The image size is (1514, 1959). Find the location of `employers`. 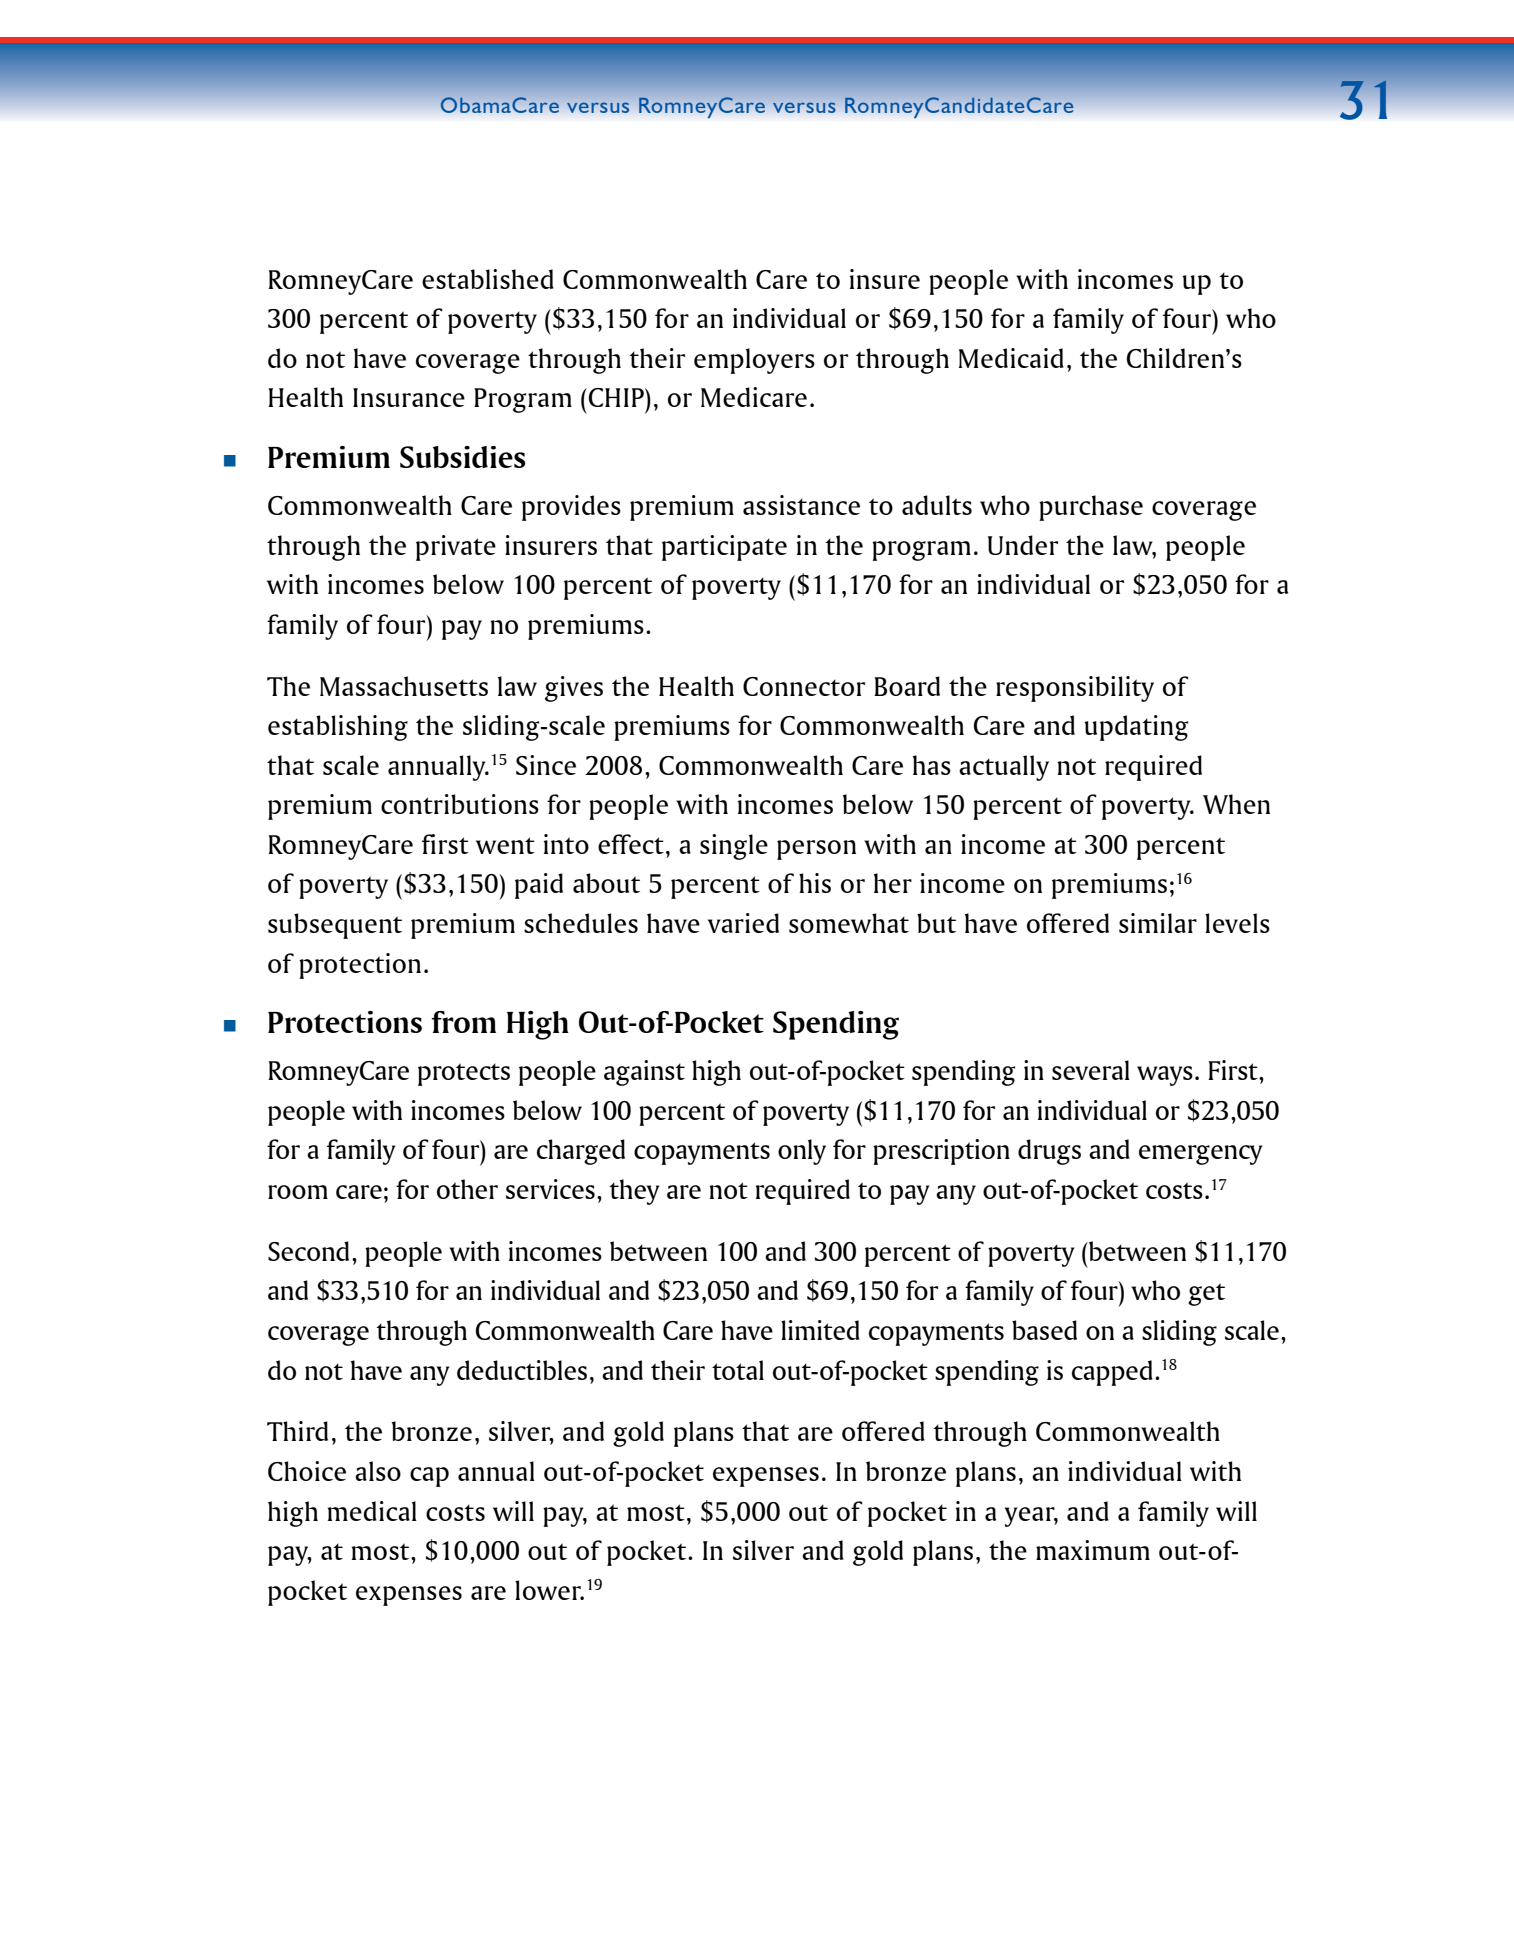

employers is located at coordinates (754, 361).
